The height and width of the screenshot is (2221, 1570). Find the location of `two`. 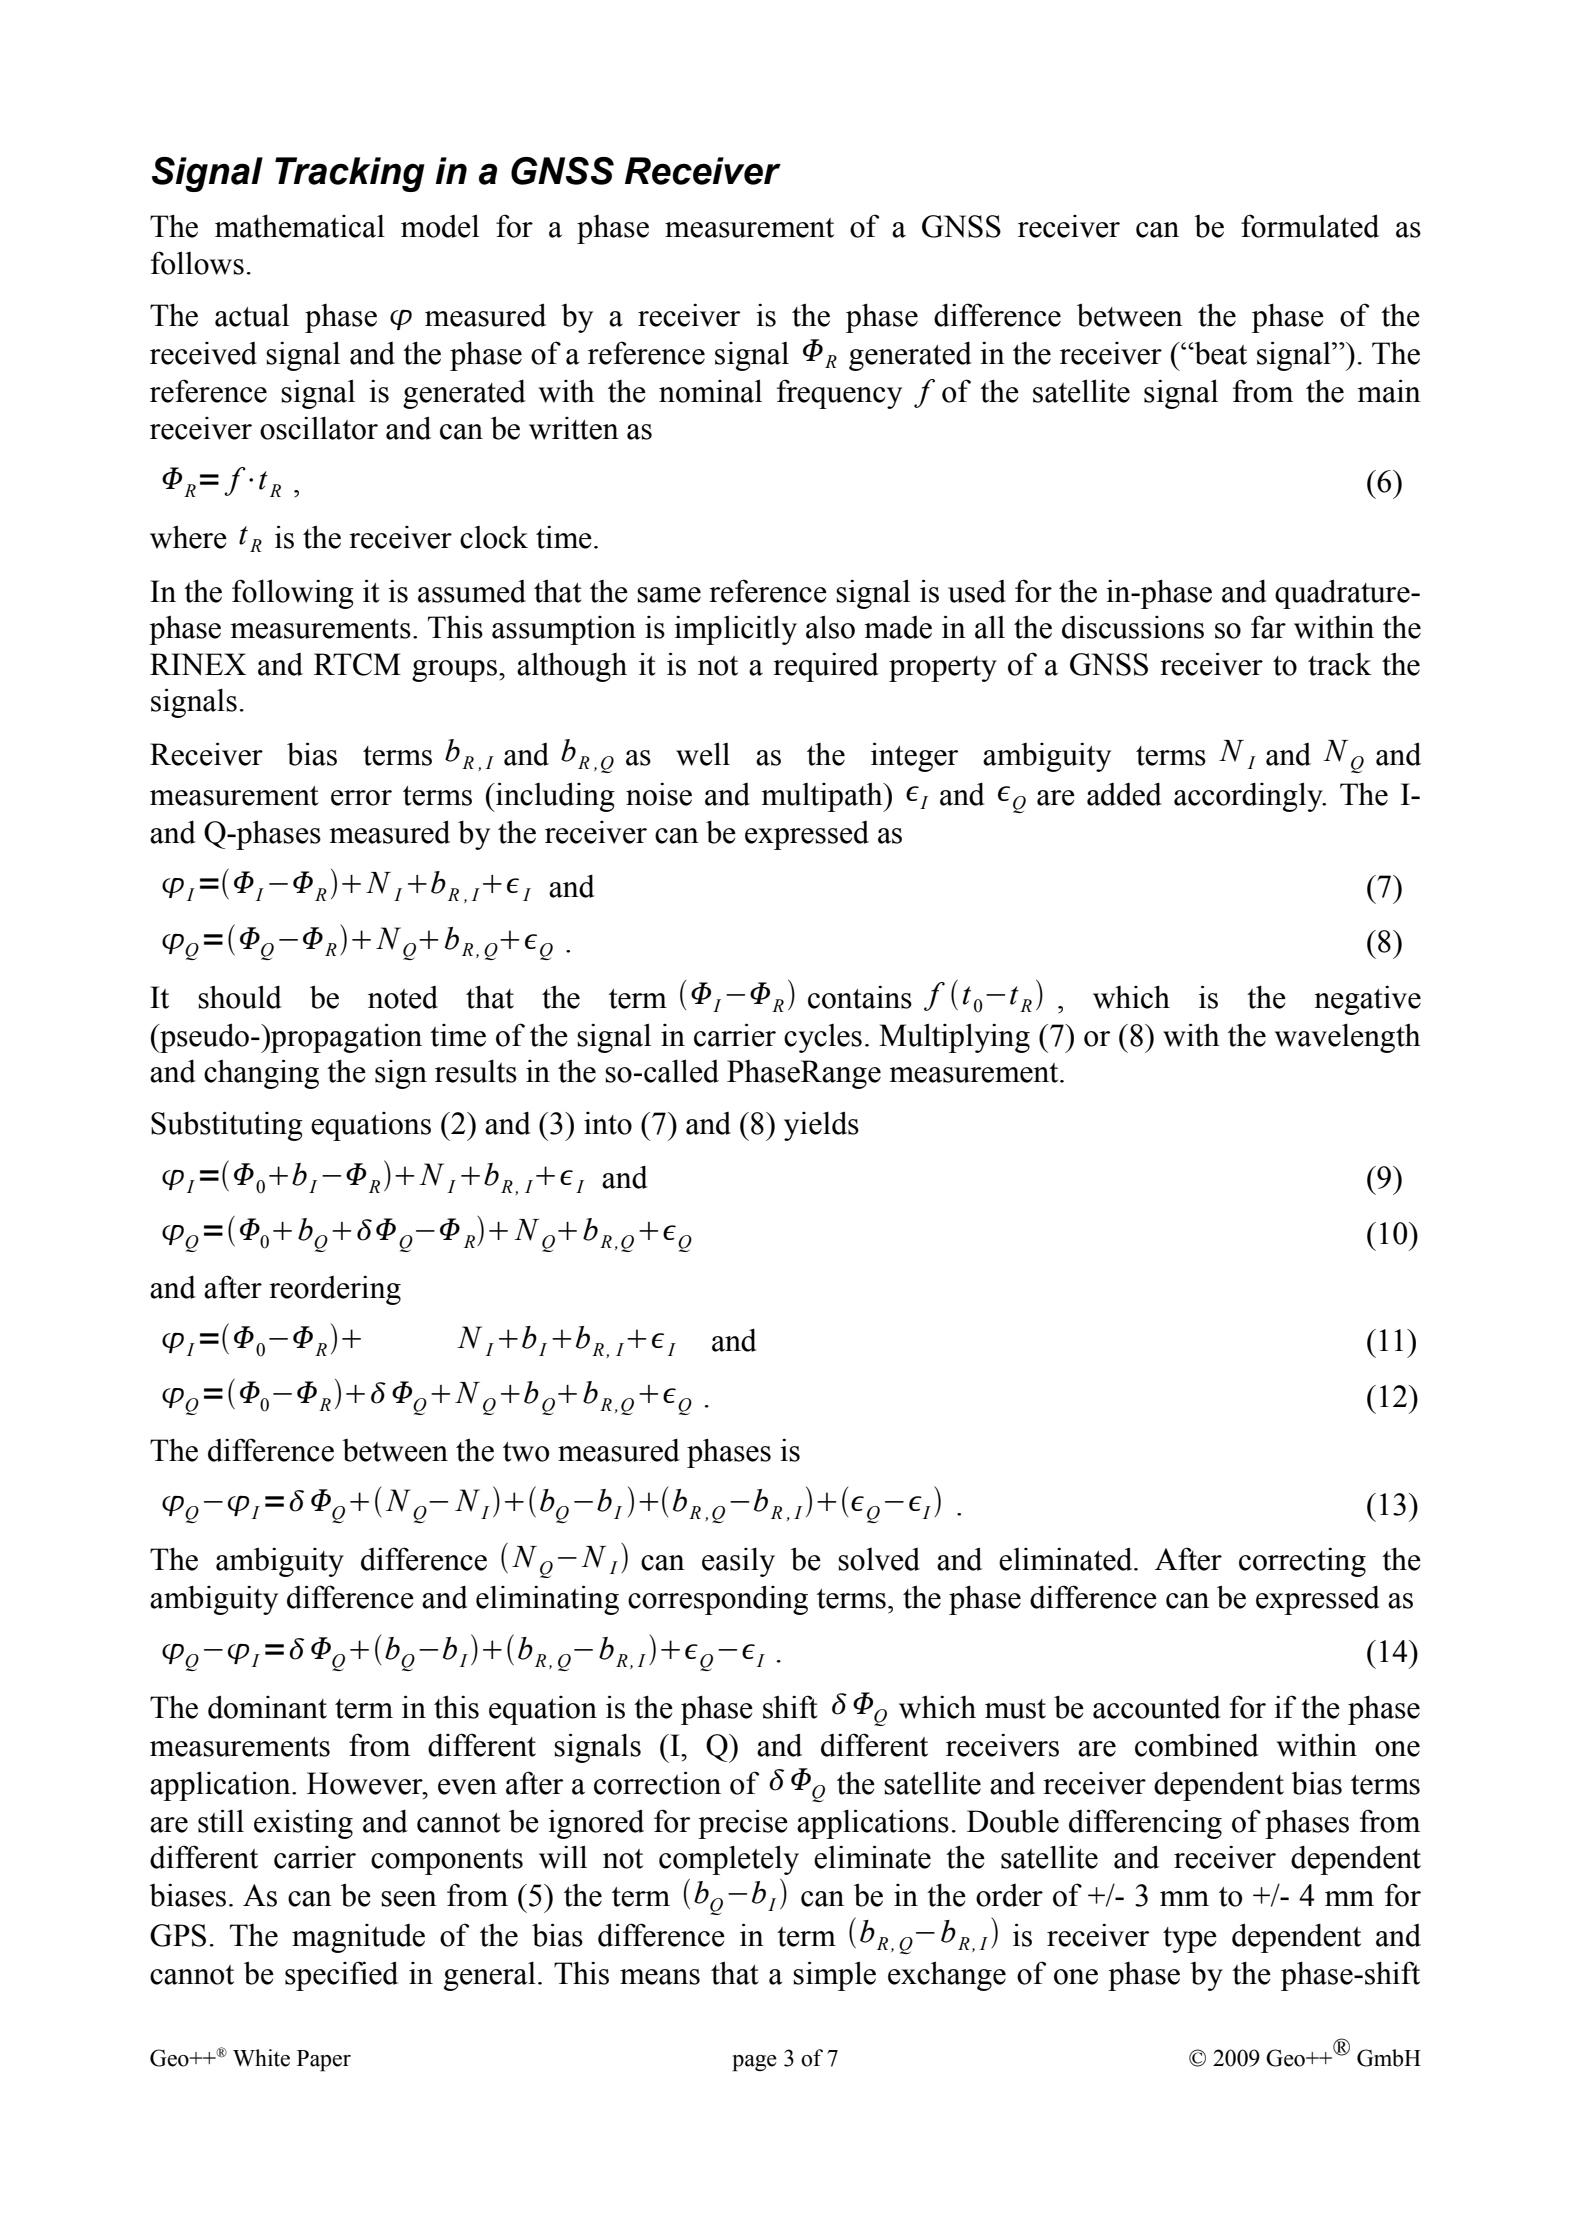

two is located at coordinates (526, 1452).
